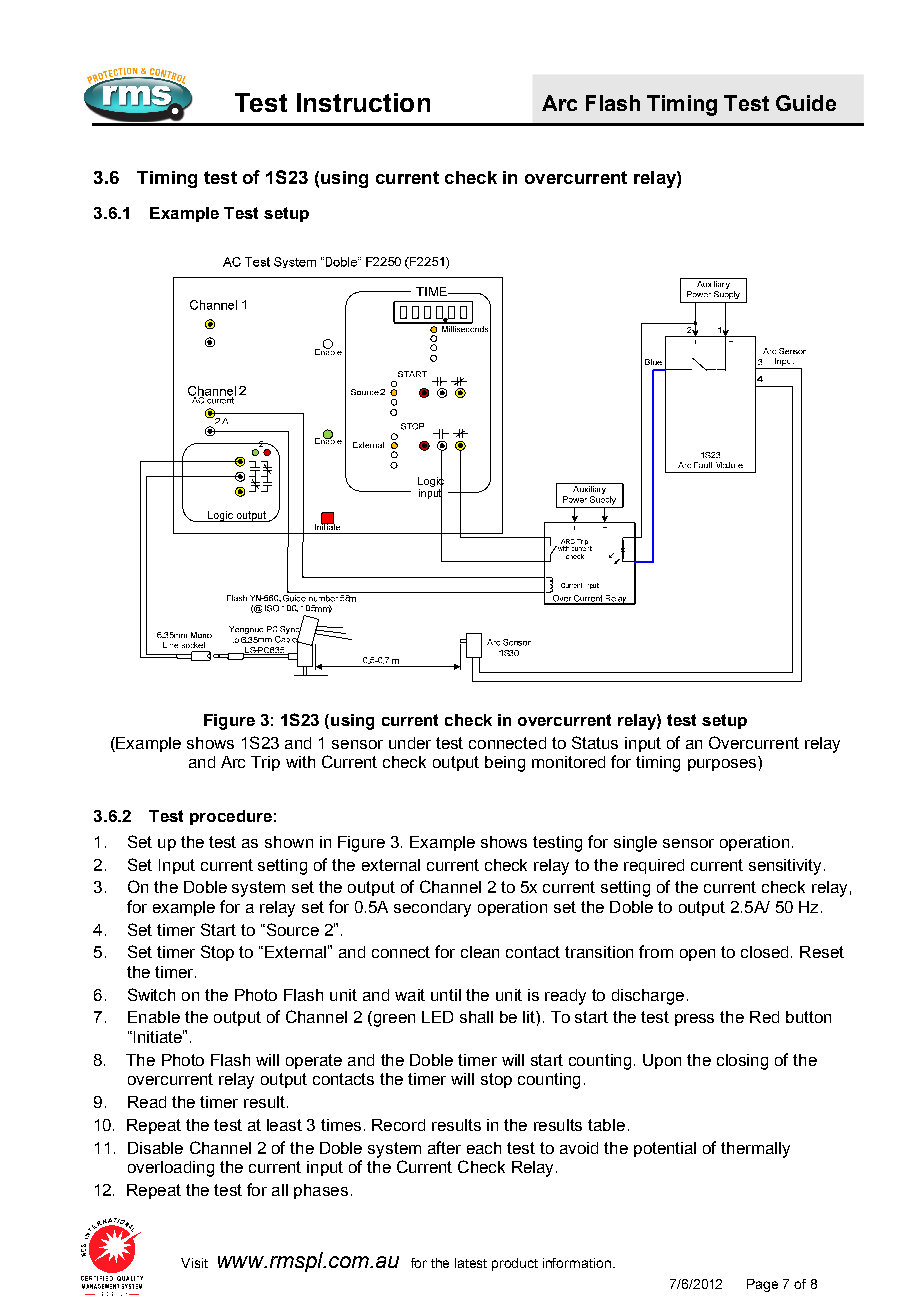 Image resolution: width=924 pixels, height=1308 pixels. I want to click on product, so click(515, 1264).
